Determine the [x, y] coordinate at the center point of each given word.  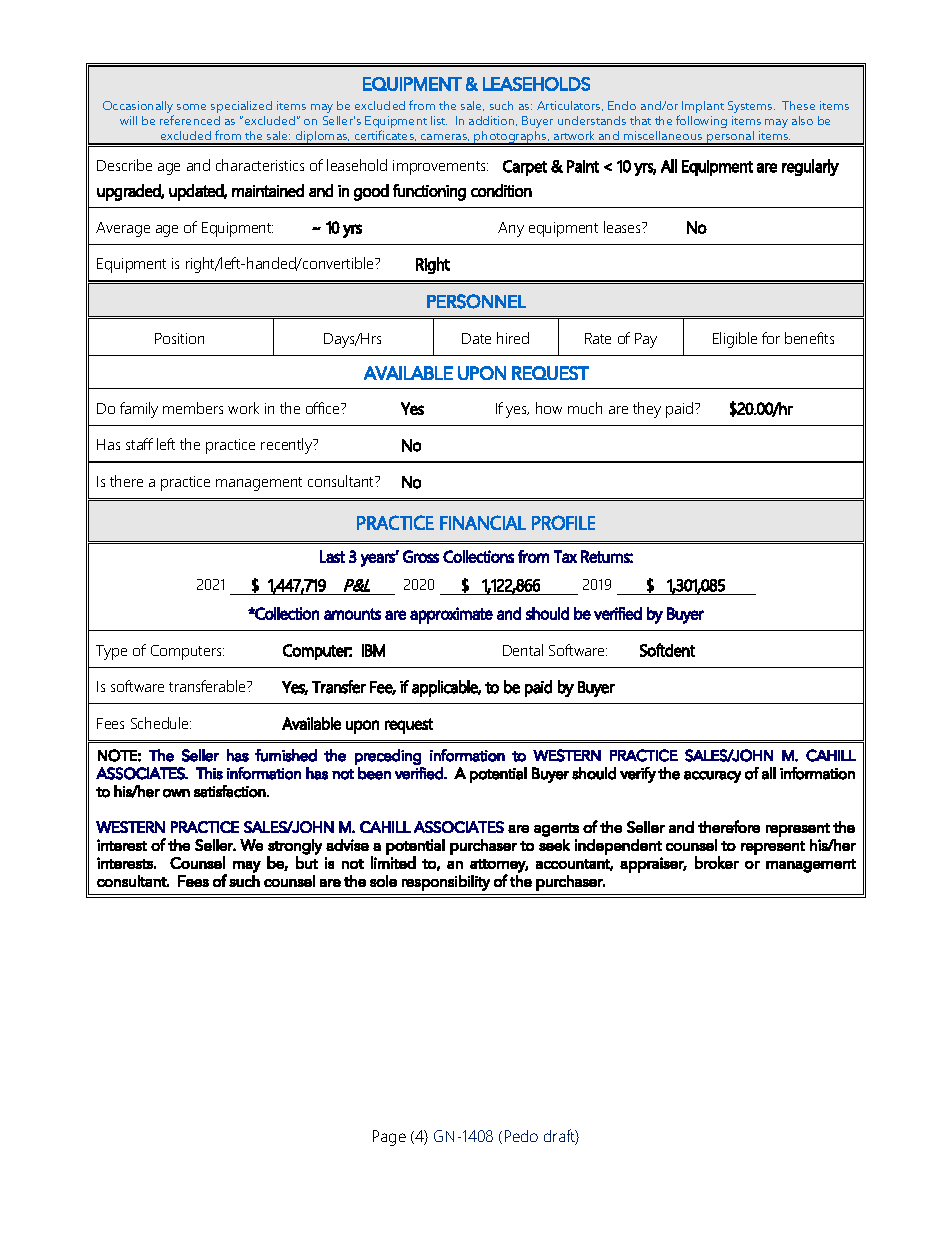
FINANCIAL [483, 522]
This [209, 773]
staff [139, 444]
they [647, 410]
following [701, 121]
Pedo [521, 1136]
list [439, 120]
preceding [388, 757]
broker [717, 862]
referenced [190, 120]
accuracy [712, 777]
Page [389, 1138]
